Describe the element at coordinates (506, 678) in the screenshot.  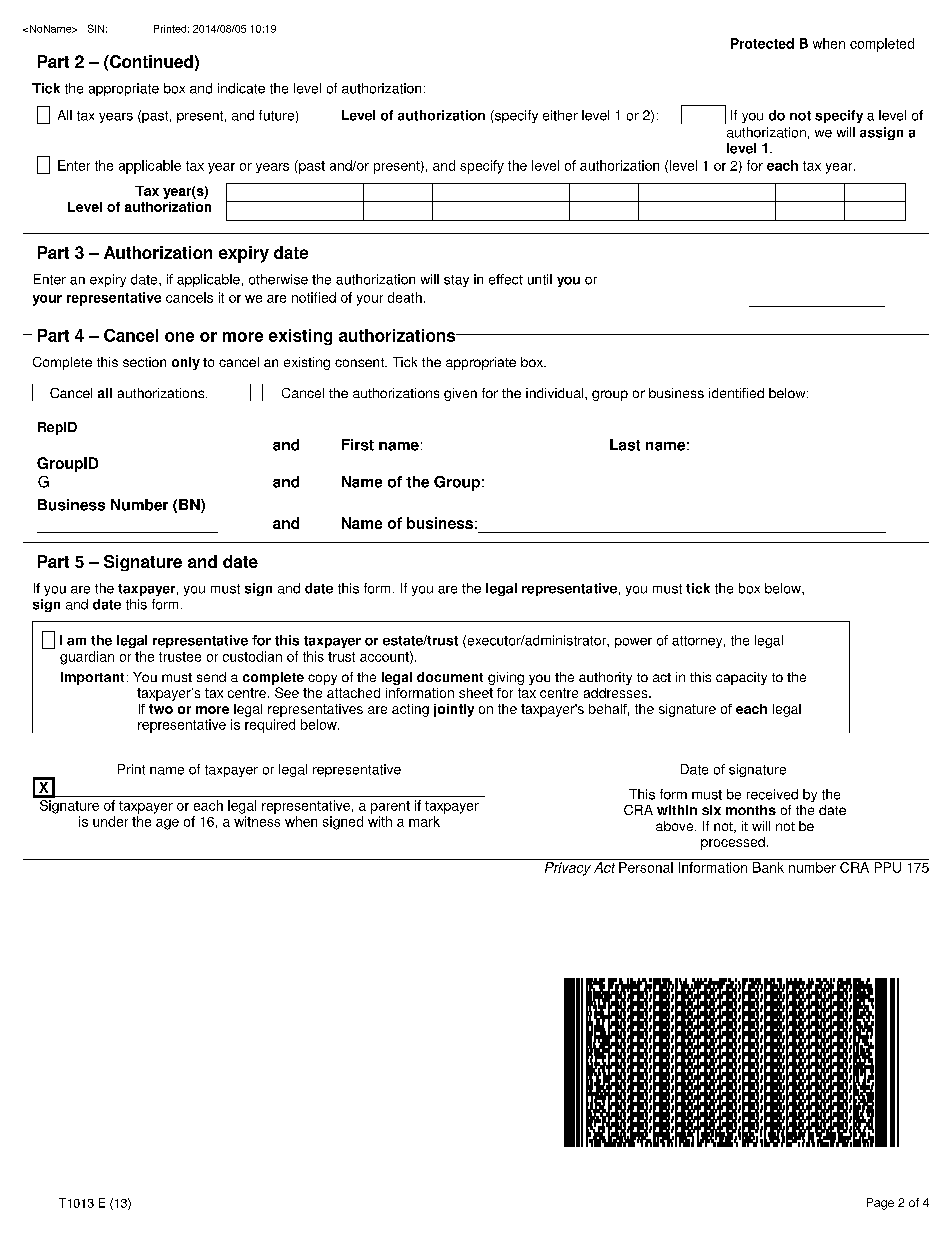
I see `giving` at that location.
